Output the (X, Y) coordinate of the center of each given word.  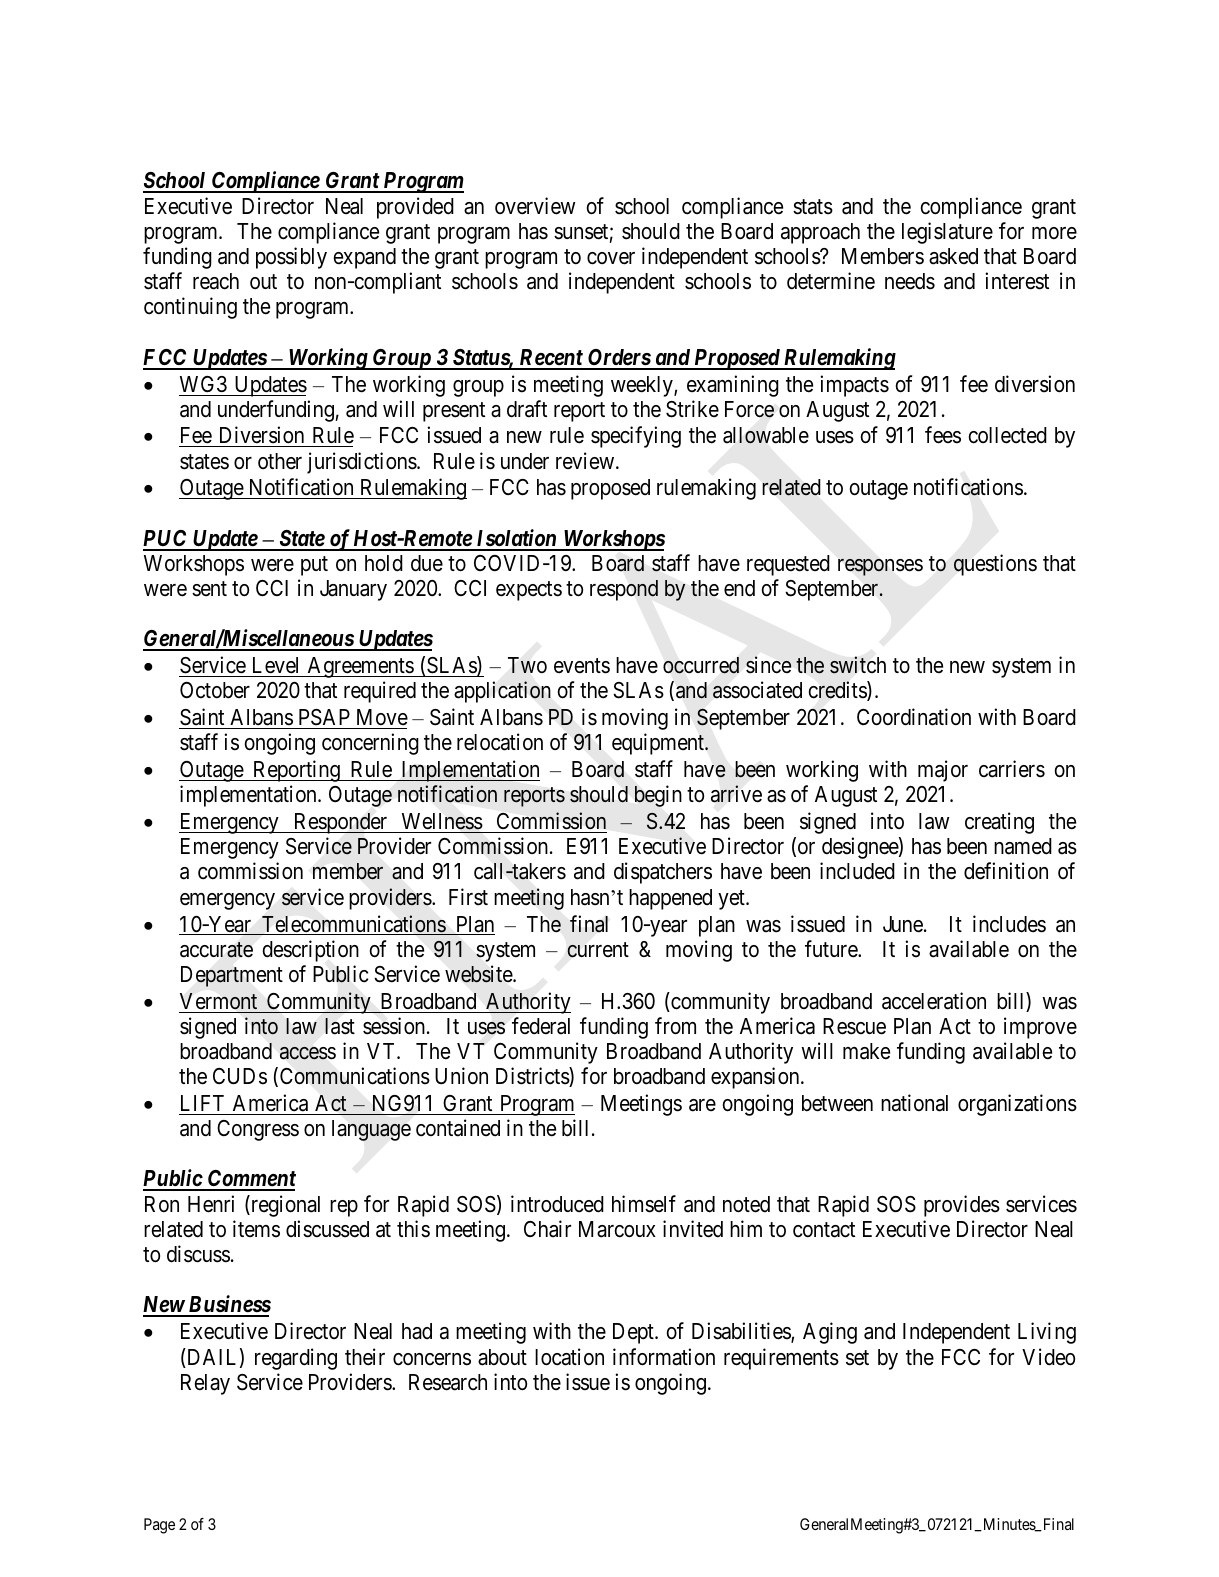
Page (159, 1526)
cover (611, 258)
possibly (291, 258)
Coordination (914, 717)
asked (953, 256)
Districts (533, 1077)
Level (276, 667)
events (582, 666)
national (914, 1103)
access (308, 1053)
